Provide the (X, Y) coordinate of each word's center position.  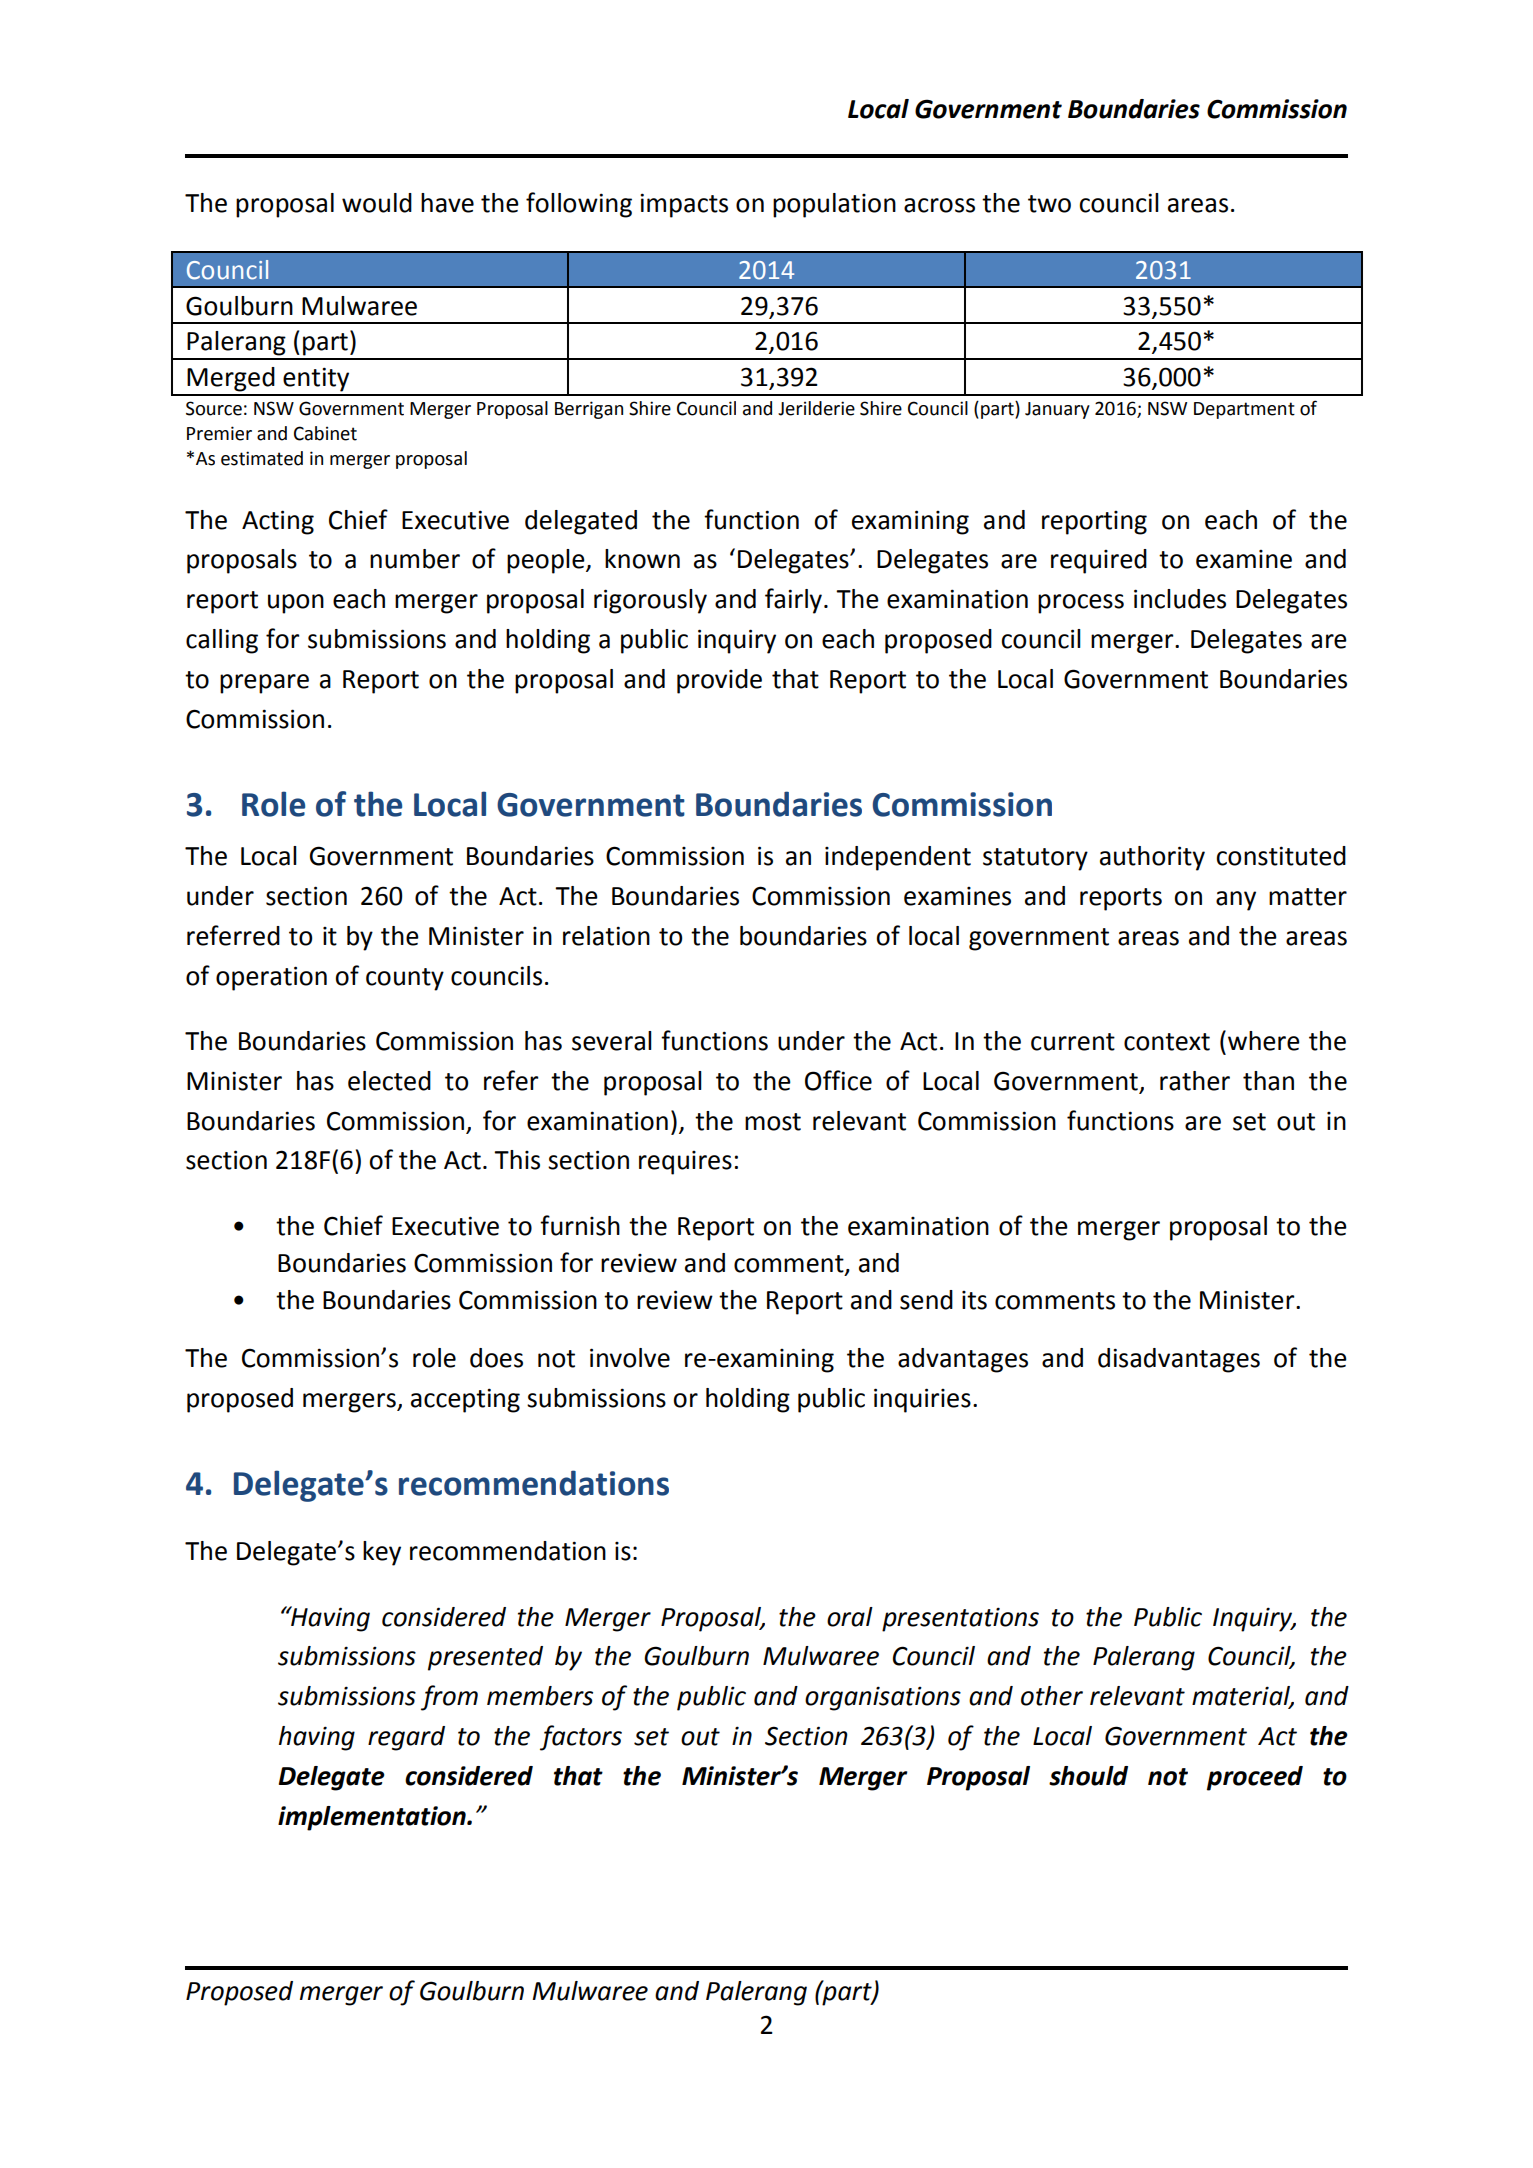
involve (630, 1358)
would (377, 203)
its (974, 1300)
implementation (373, 1818)
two (1049, 204)
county (405, 979)
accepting (465, 1400)
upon (296, 604)
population (834, 205)
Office (838, 1080)
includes (1180, 599)
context (1167, 1042)
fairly (795, 601)
